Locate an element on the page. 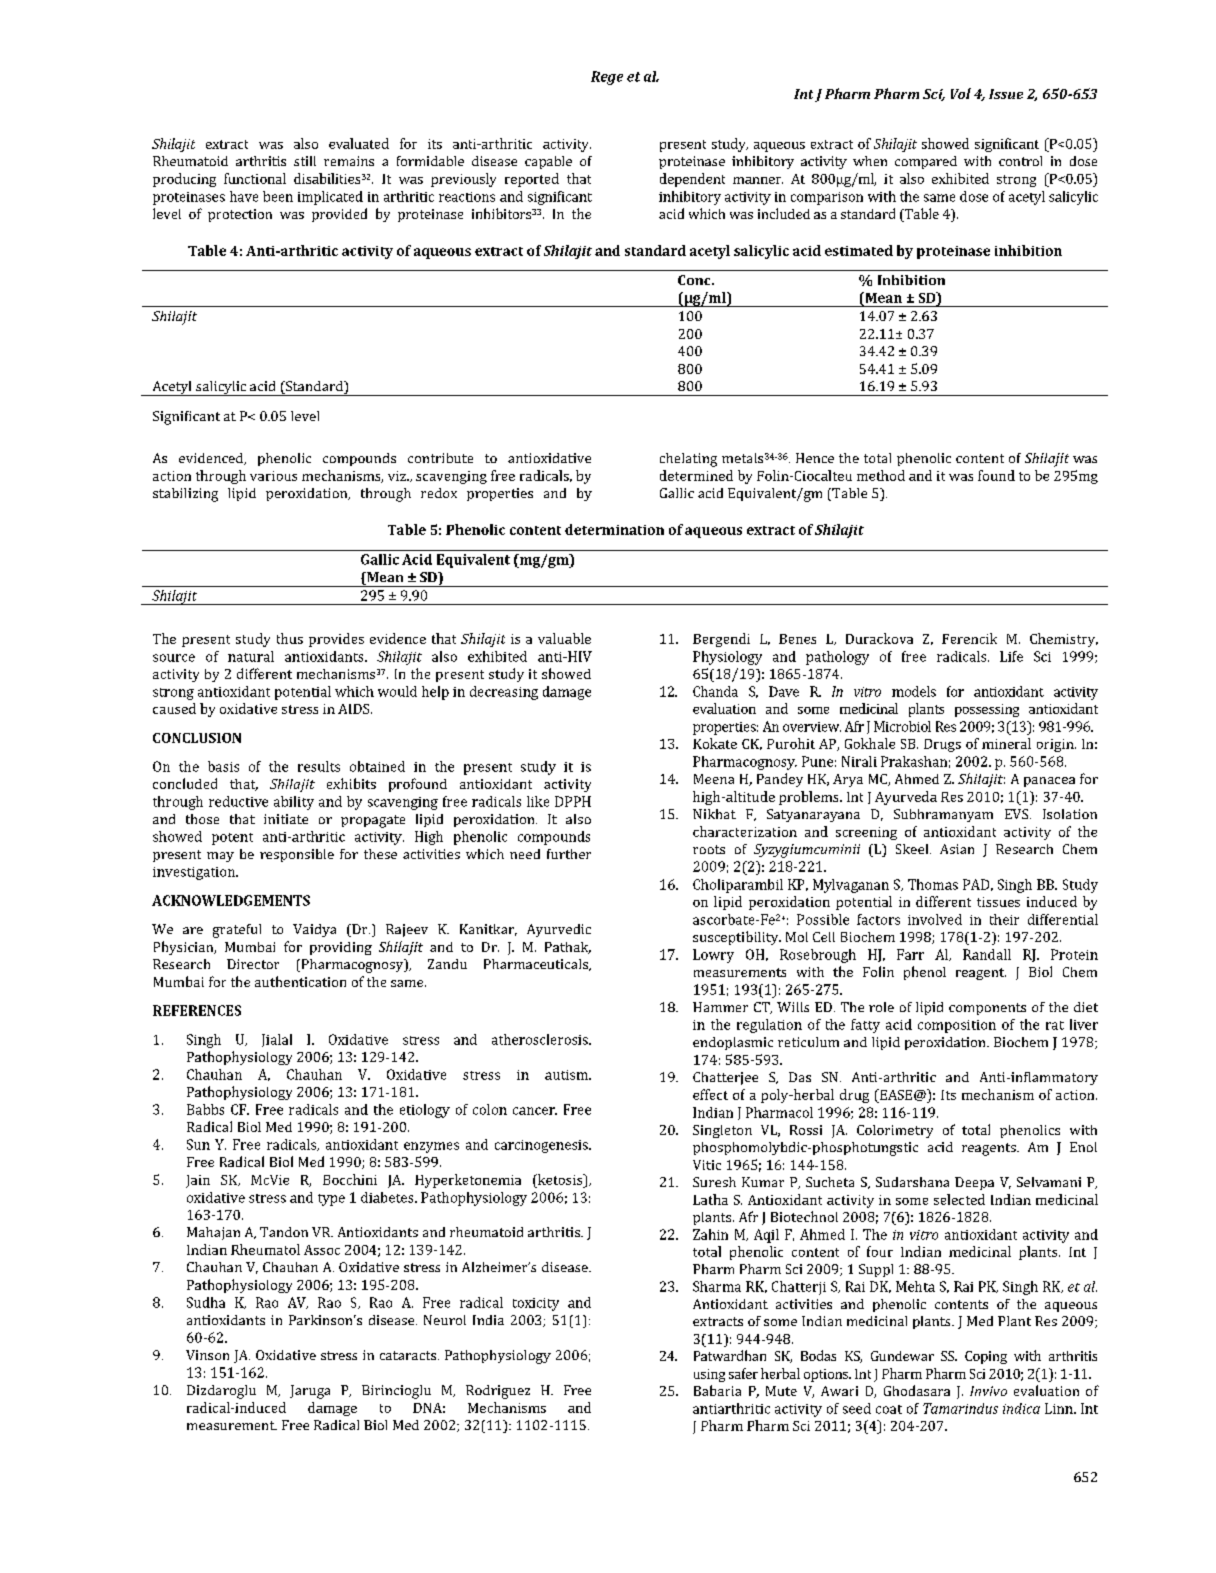 This document has height=1573, width=1216. DPPH is located at coordinates (573, 801).
